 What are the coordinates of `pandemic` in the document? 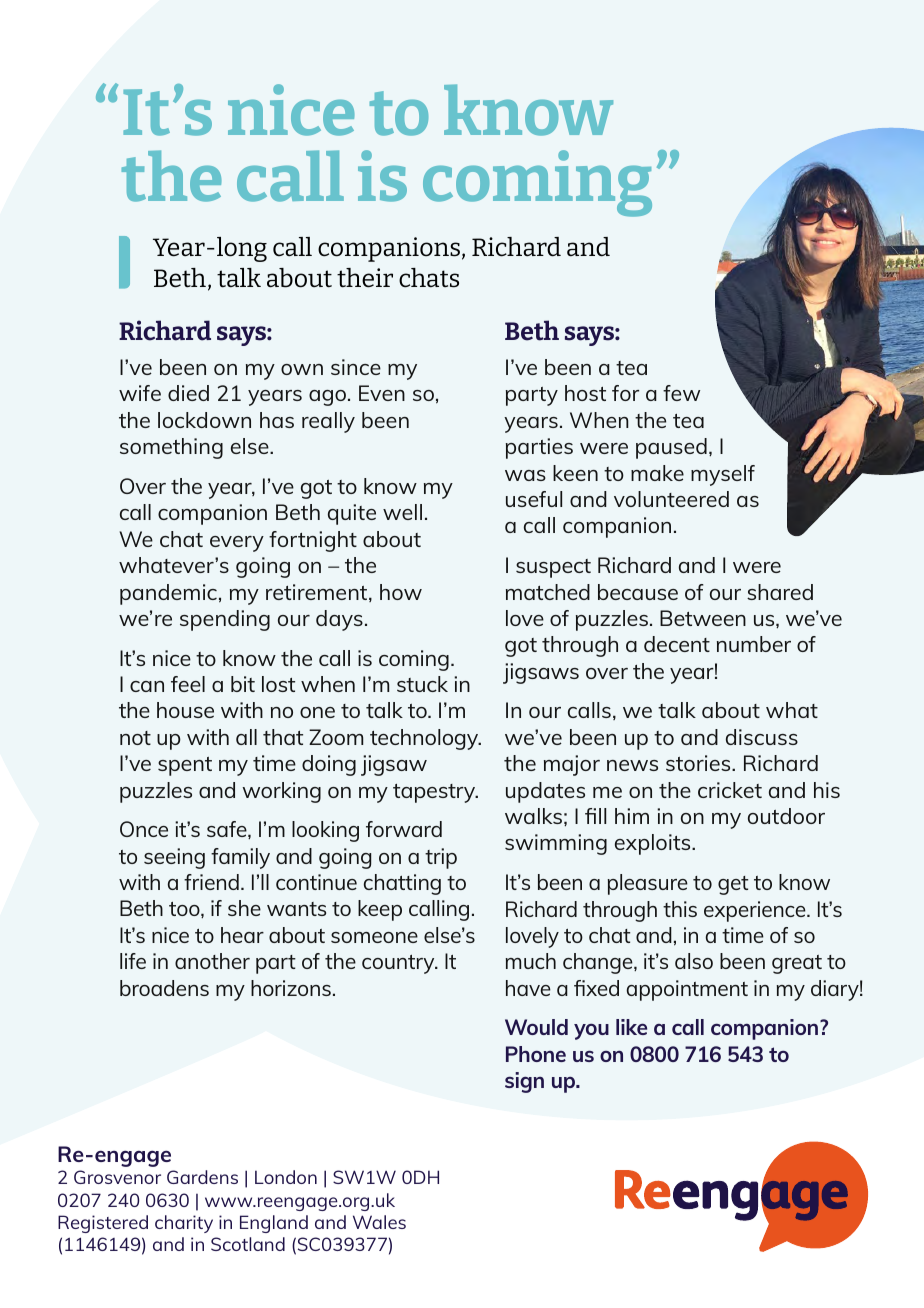 It's located at (168, 594).
